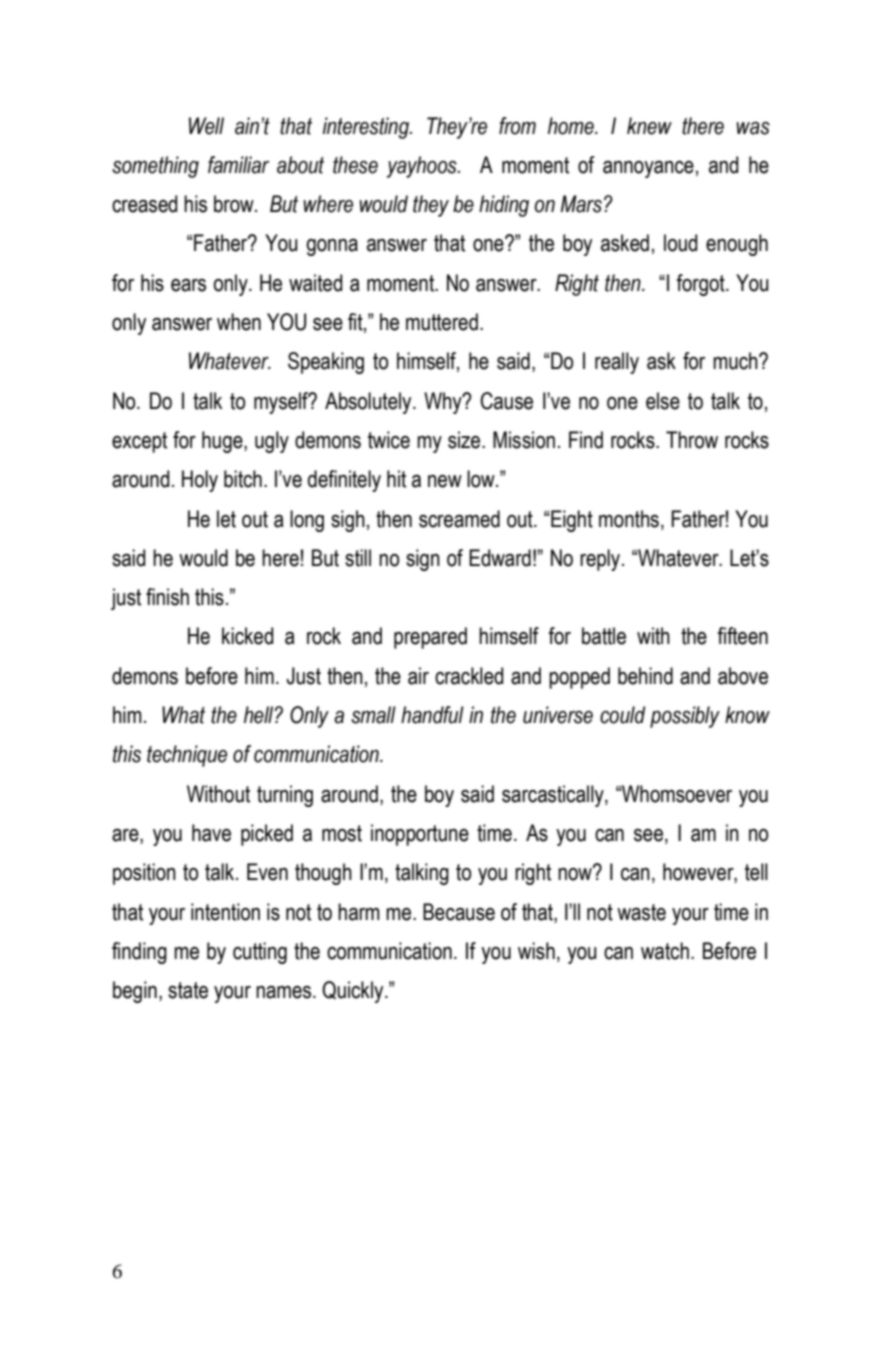  I want to click on familiar, so click(238, 165).
